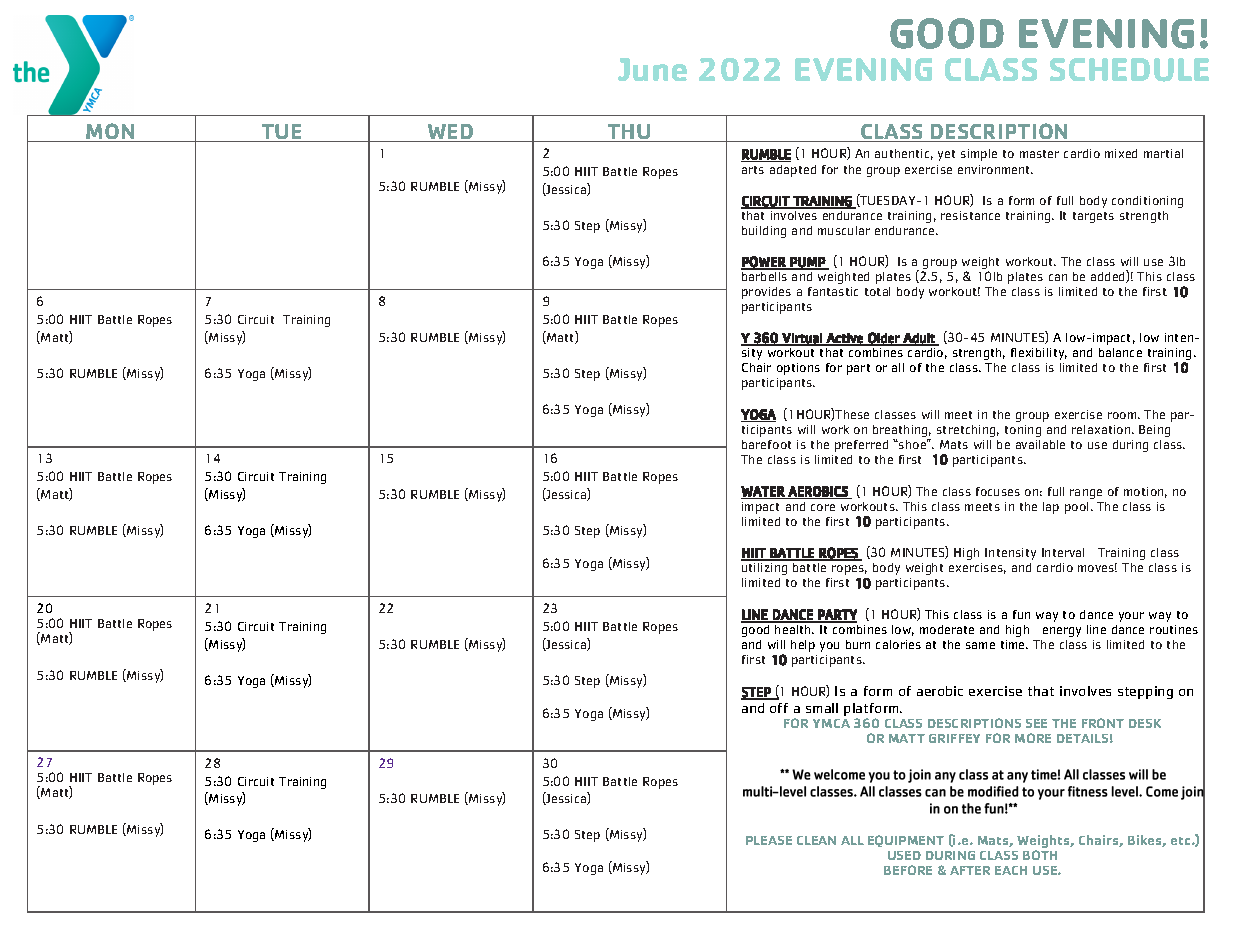 The width and height of the document is (1233, 952). What do you see at coordinates (766, 293) in the document?
I see `provides` at bounding box center [766, 293].
